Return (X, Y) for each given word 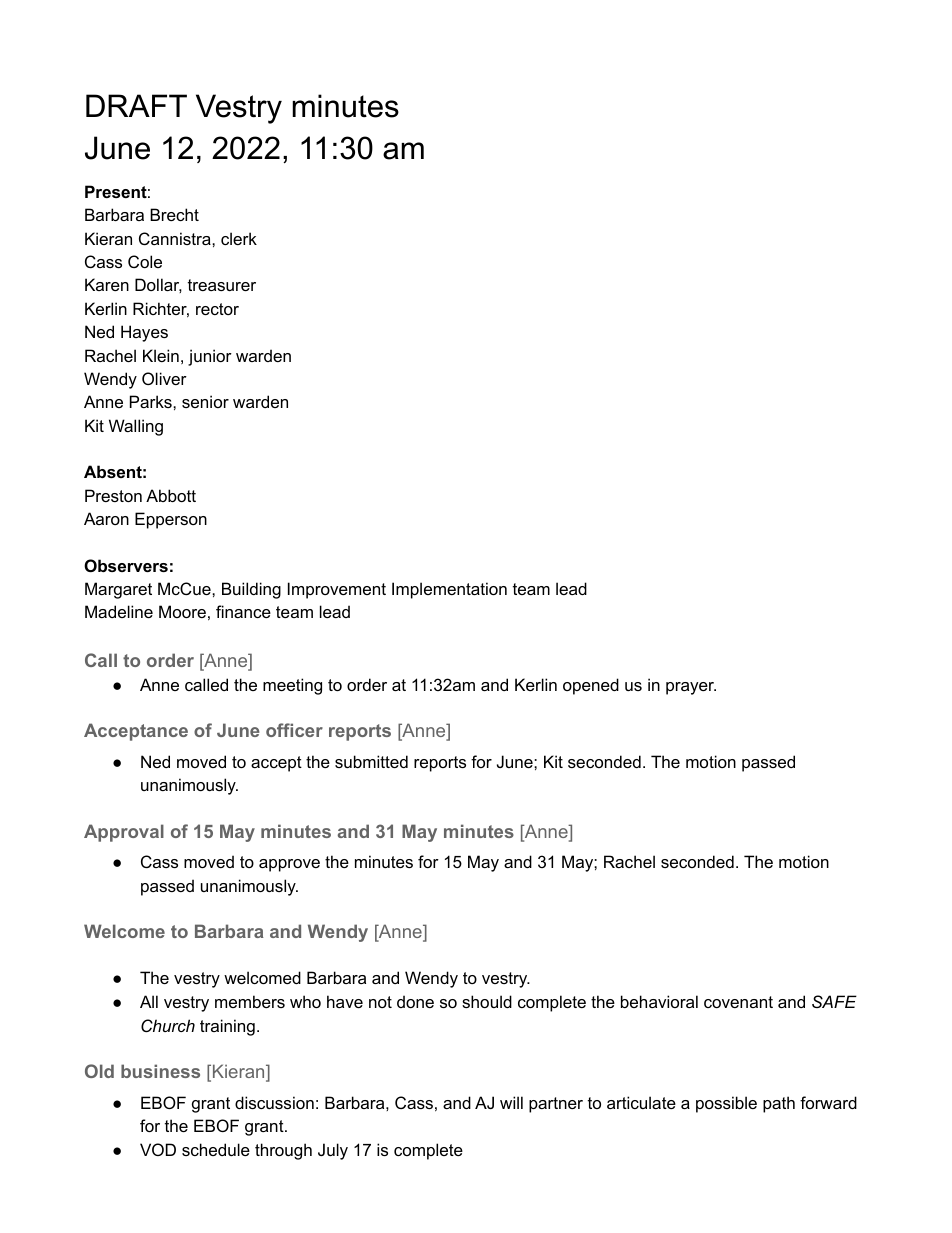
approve (289, 865)
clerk (239, 238)
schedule (216, 1149)
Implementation (449, 590)
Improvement (337, 590)
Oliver (164, 378)
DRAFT (136, 105)
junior (210, 357)
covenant (738, 1002)
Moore (182, 611)
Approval (124, 833)
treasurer (222, 285)
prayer (691, 688)
